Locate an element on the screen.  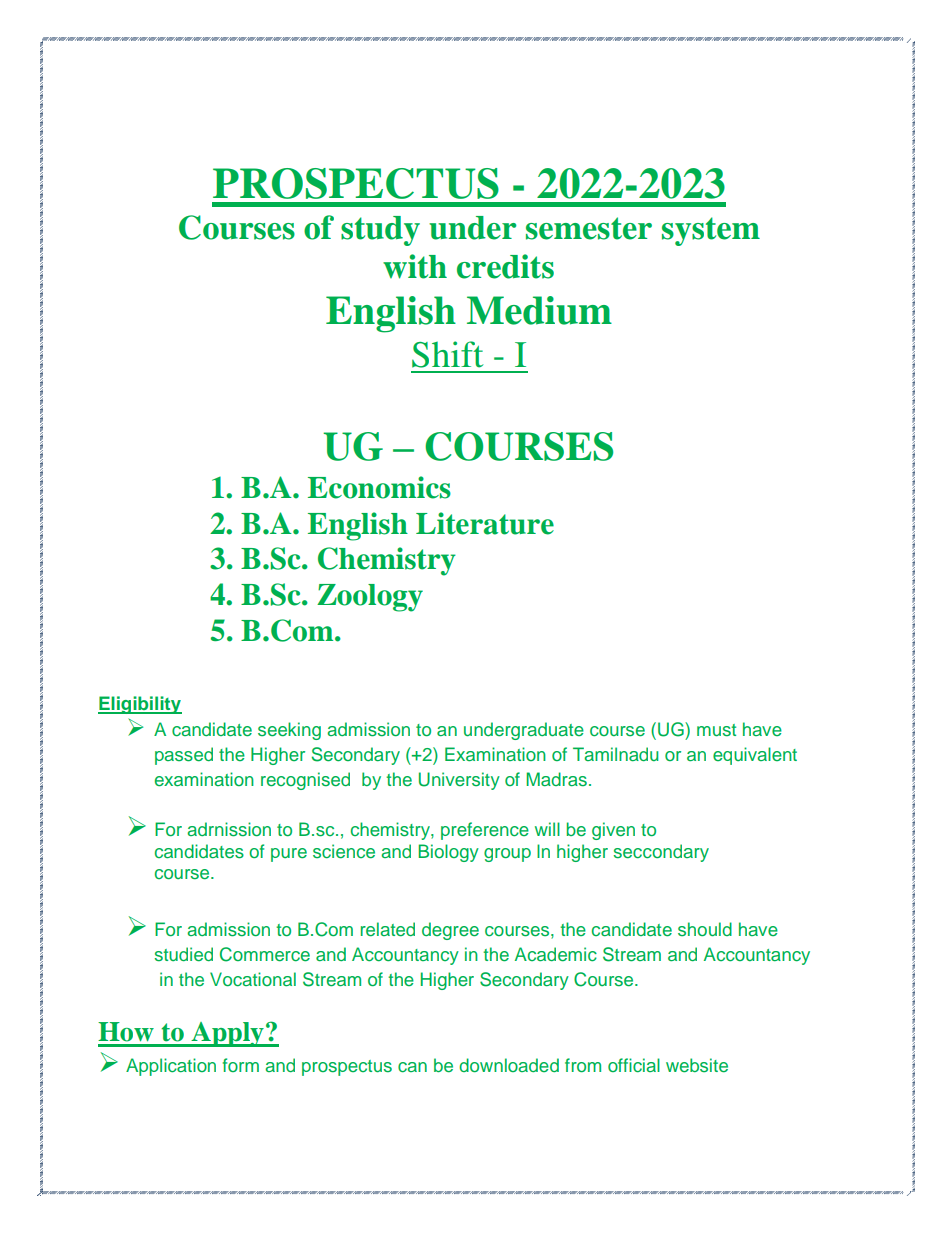
study is located at coordinates (380, 231).
